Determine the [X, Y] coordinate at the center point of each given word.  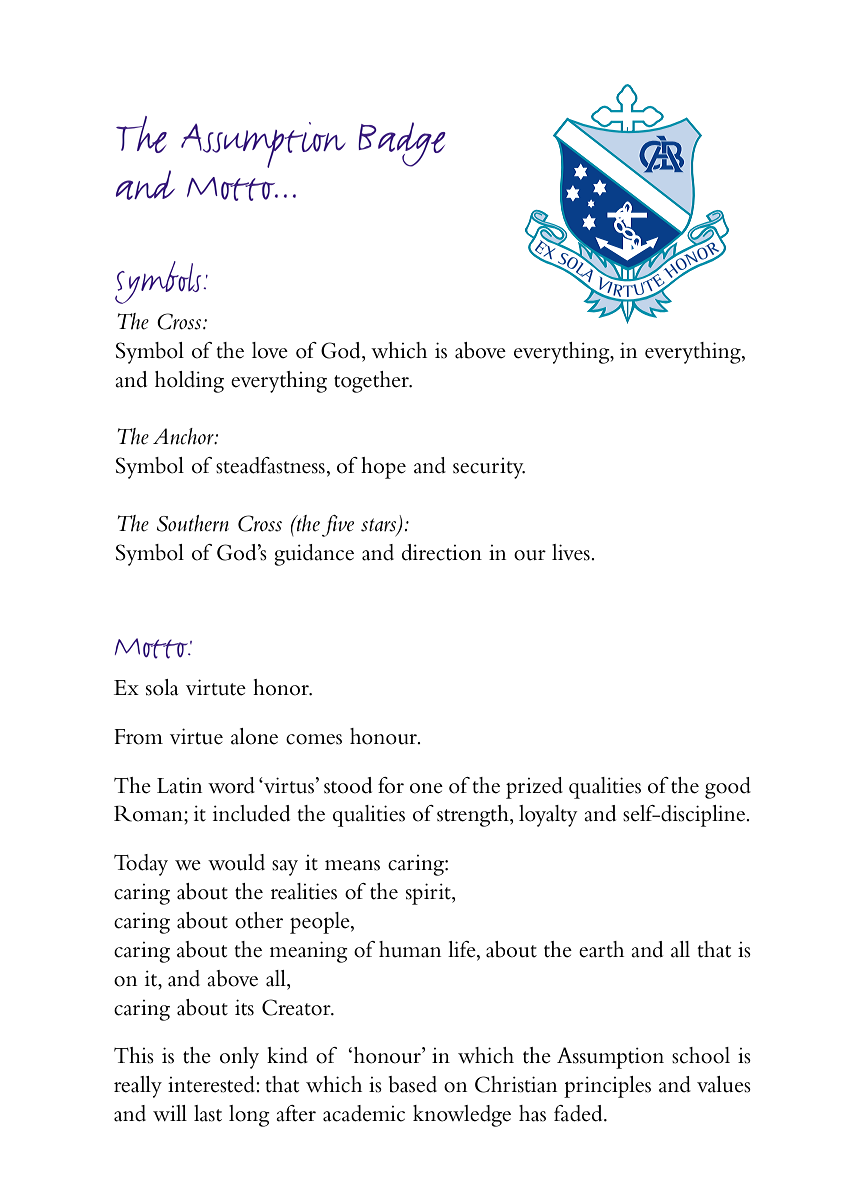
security [489, 468]
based [413, 1084]
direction [442, 552]
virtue [196, 736]
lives [572, 552]
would [236, 862]
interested [212, 1084]
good [728, 788]
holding [189, 382]
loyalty [548, 816]
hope [383, 468]
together [373, 382]
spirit [429, 894]
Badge [402, 144]
